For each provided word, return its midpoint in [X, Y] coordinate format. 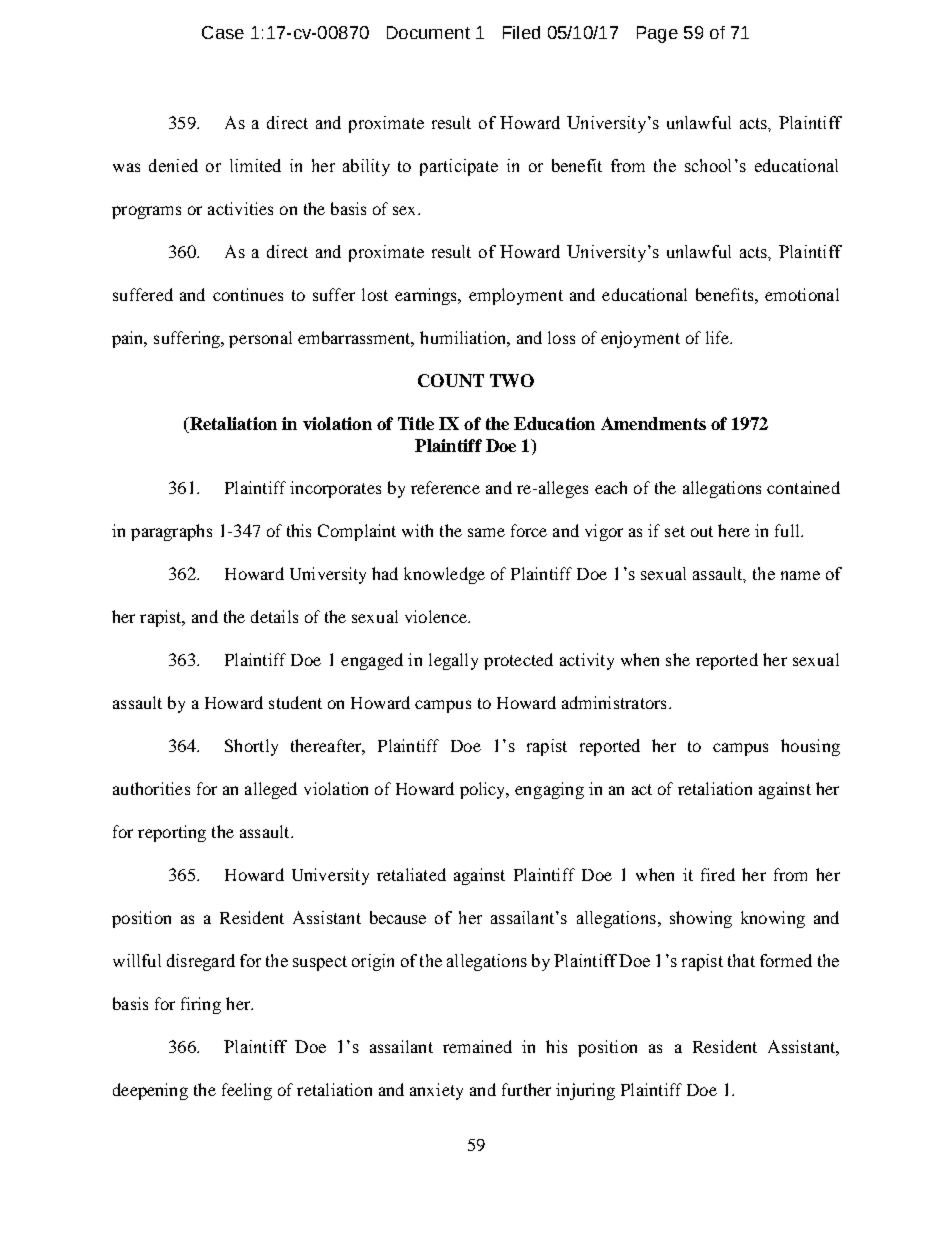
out [702, 531]
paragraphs [171, 532]
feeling [247, 1091]
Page [657, 34]
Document [428, 32]
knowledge [444, 575]
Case [223, 32]
